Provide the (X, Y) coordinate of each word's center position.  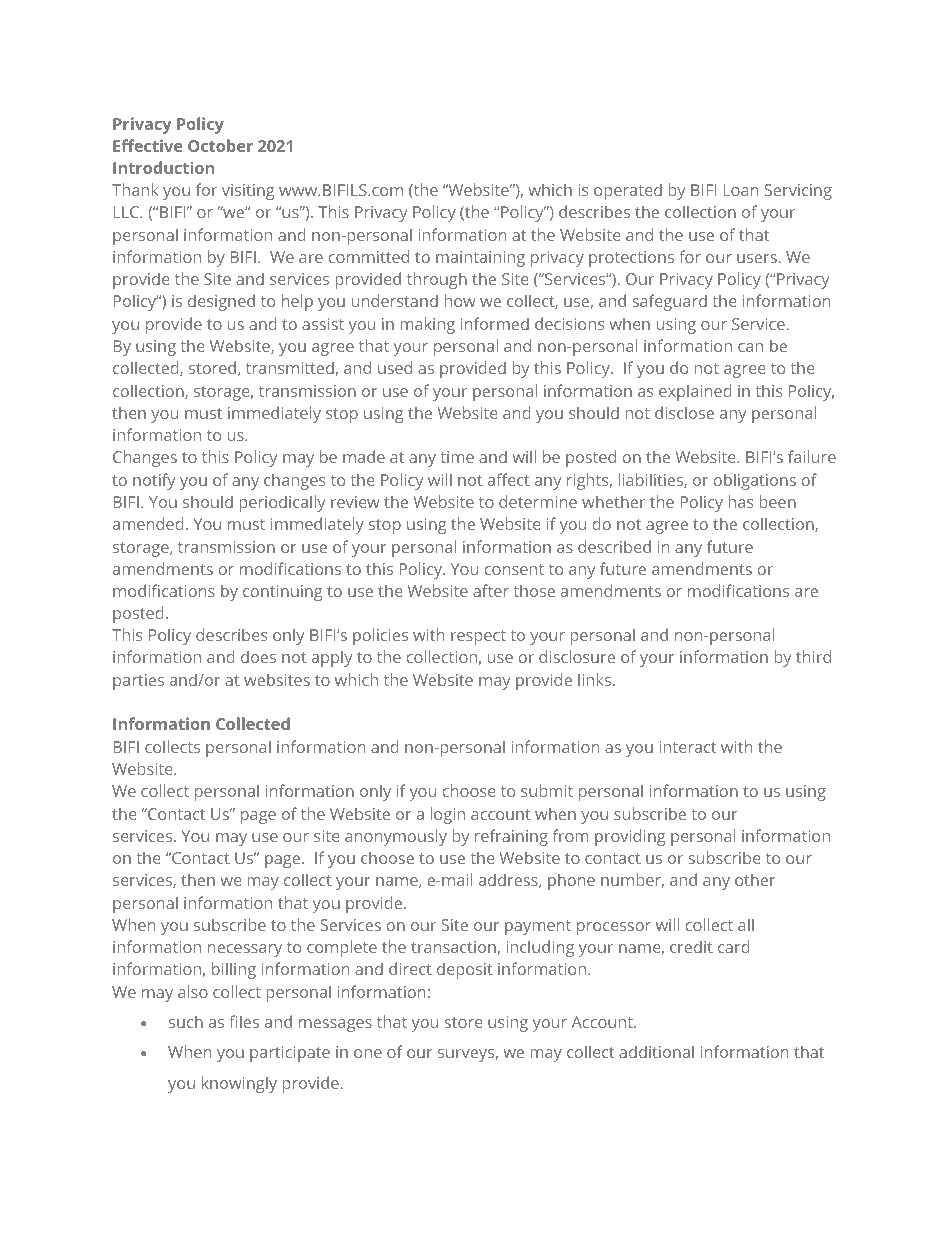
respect (478, 637)
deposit (465, 970)
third (813, 656)
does (258, 656)
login (447, 815)
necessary (245, 950)
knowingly (239, 1084)
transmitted (291, 368)
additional (656, 1051)
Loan (741, 190)
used (395, 367)
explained (695, 392)
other (755, 879)
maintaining (480, 259)
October (220, 145)
